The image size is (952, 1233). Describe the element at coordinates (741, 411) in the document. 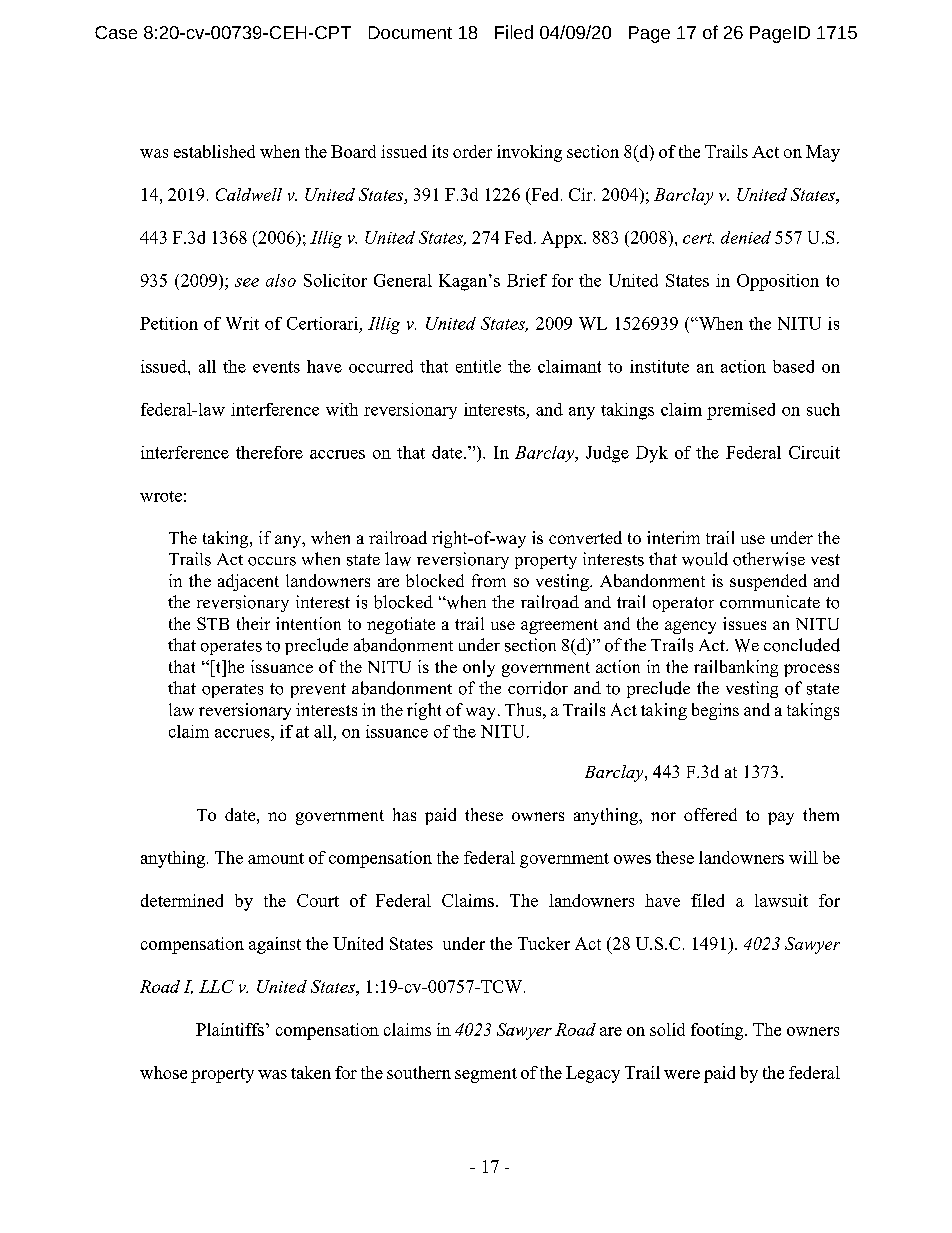

I see `premised` at that location.
